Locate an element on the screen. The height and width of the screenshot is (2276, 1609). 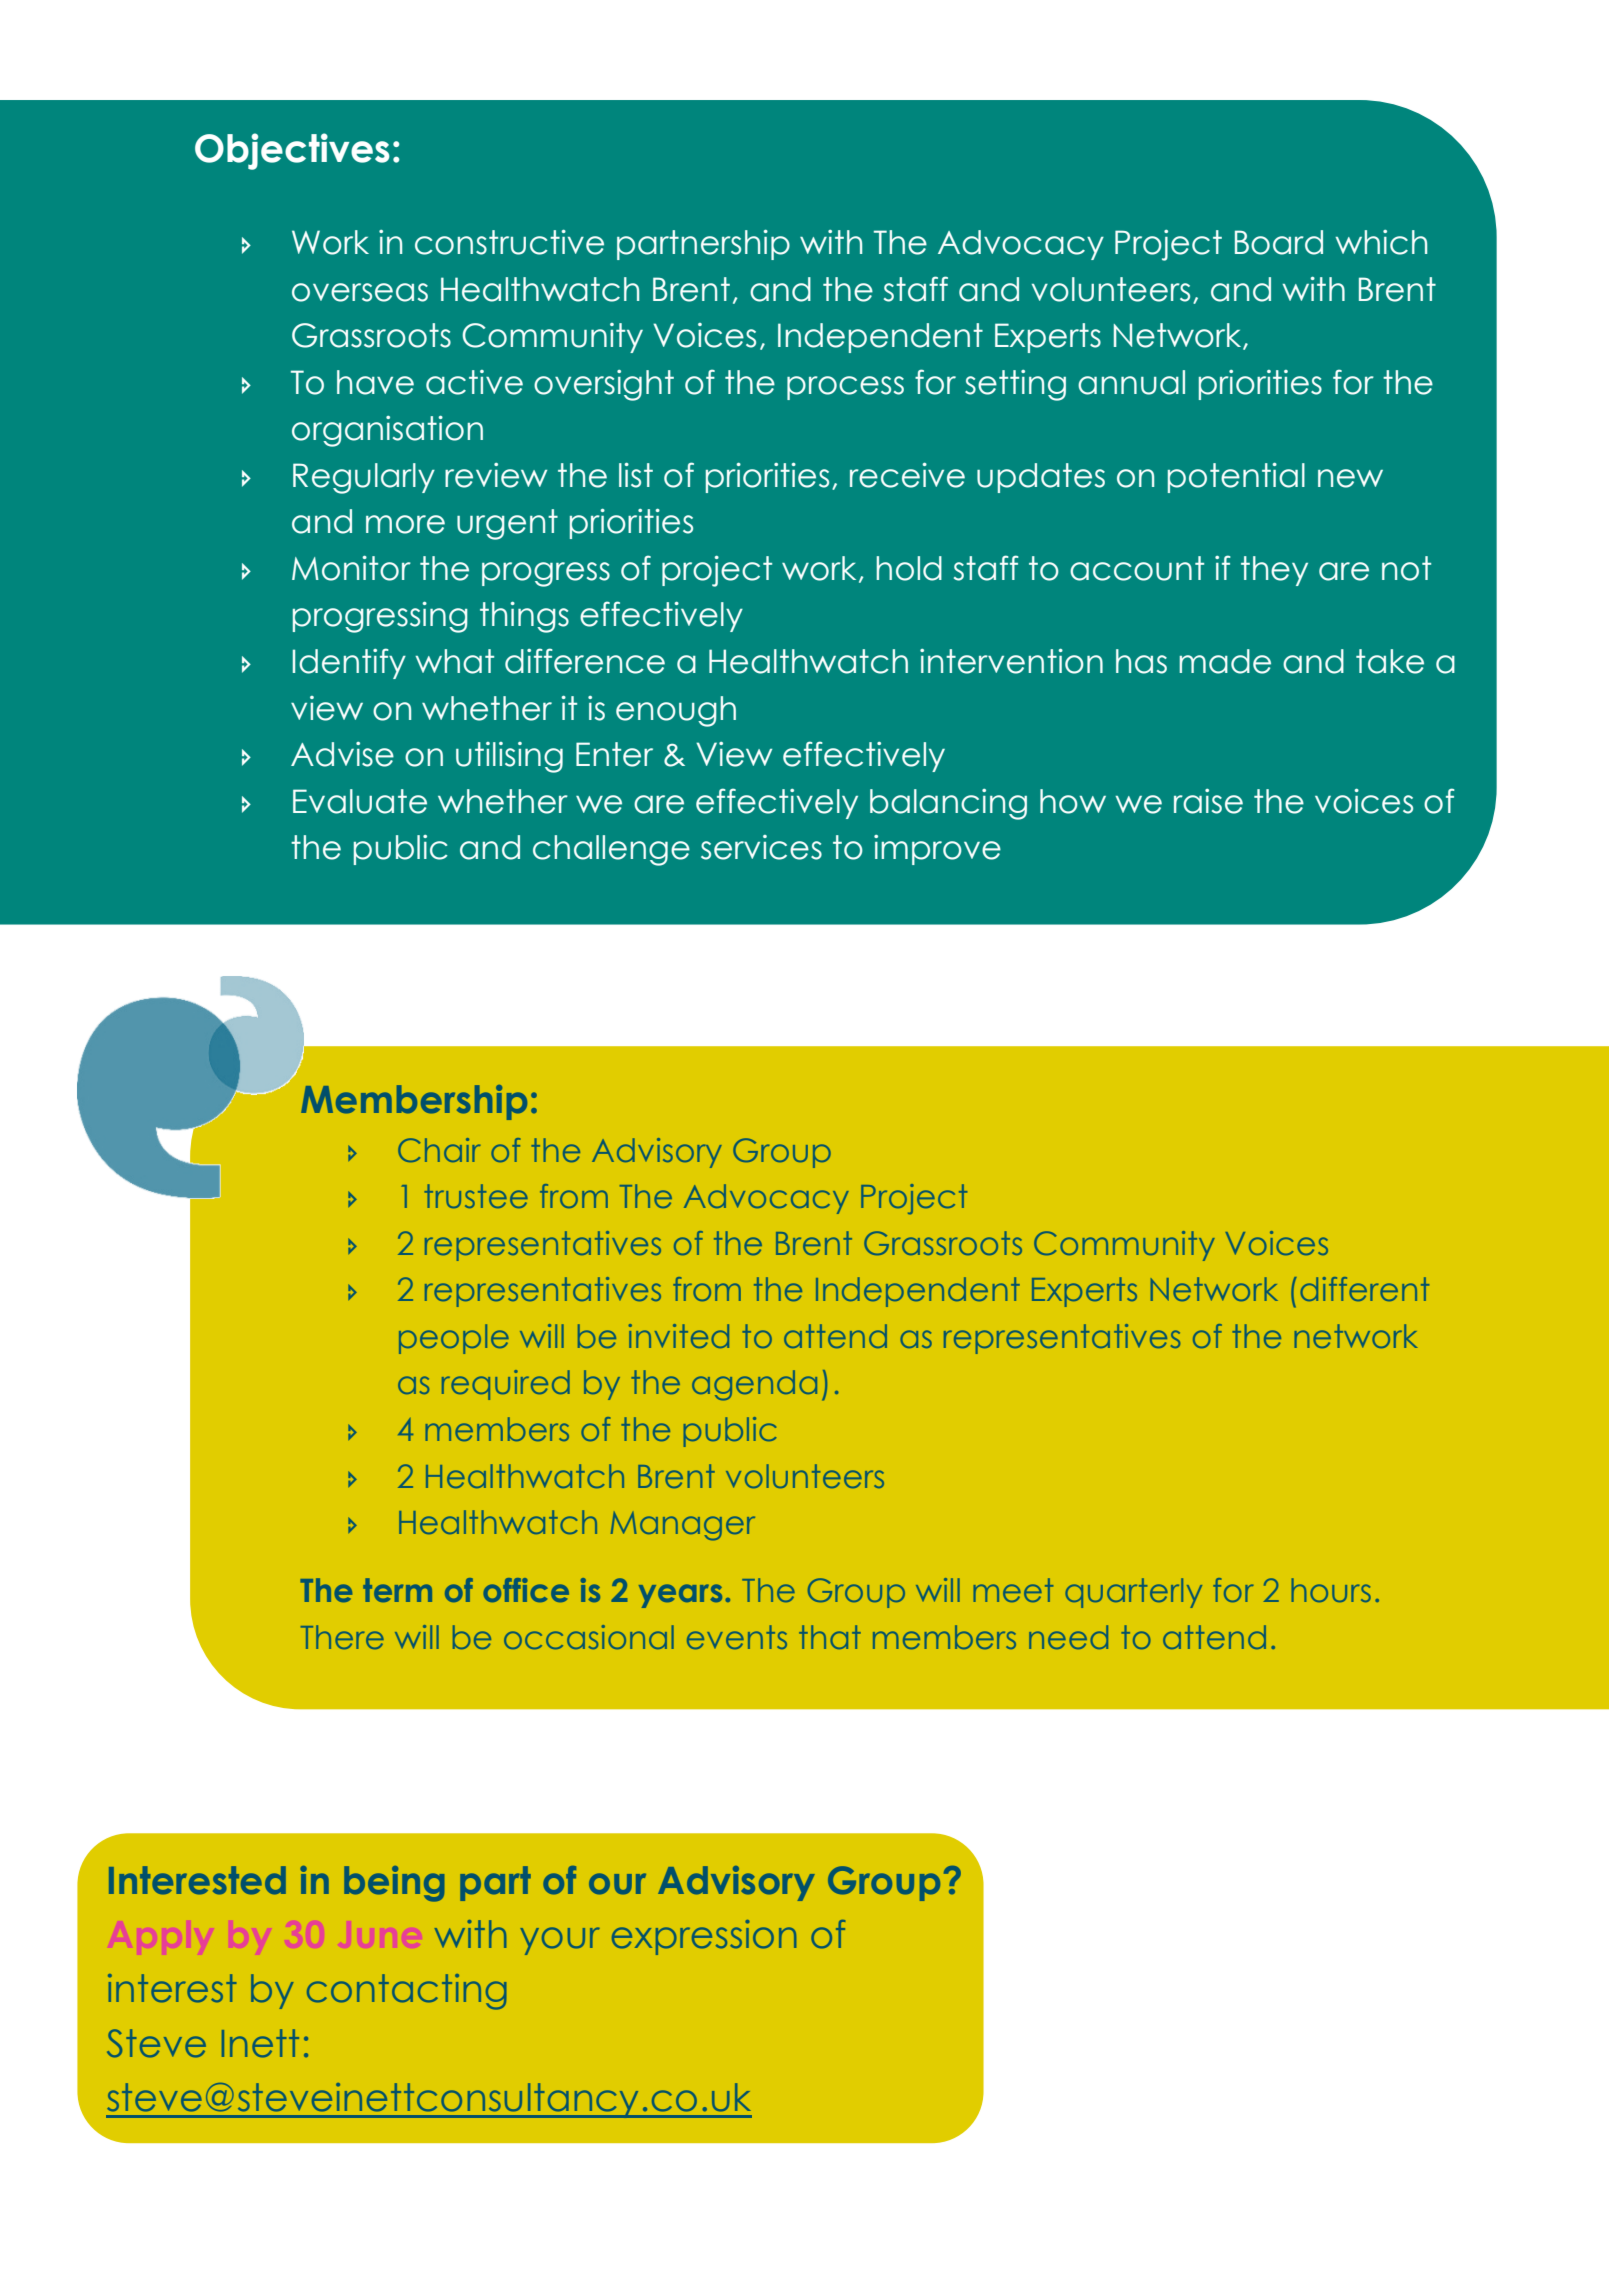
different is located at coordinates (1364, 1289).
